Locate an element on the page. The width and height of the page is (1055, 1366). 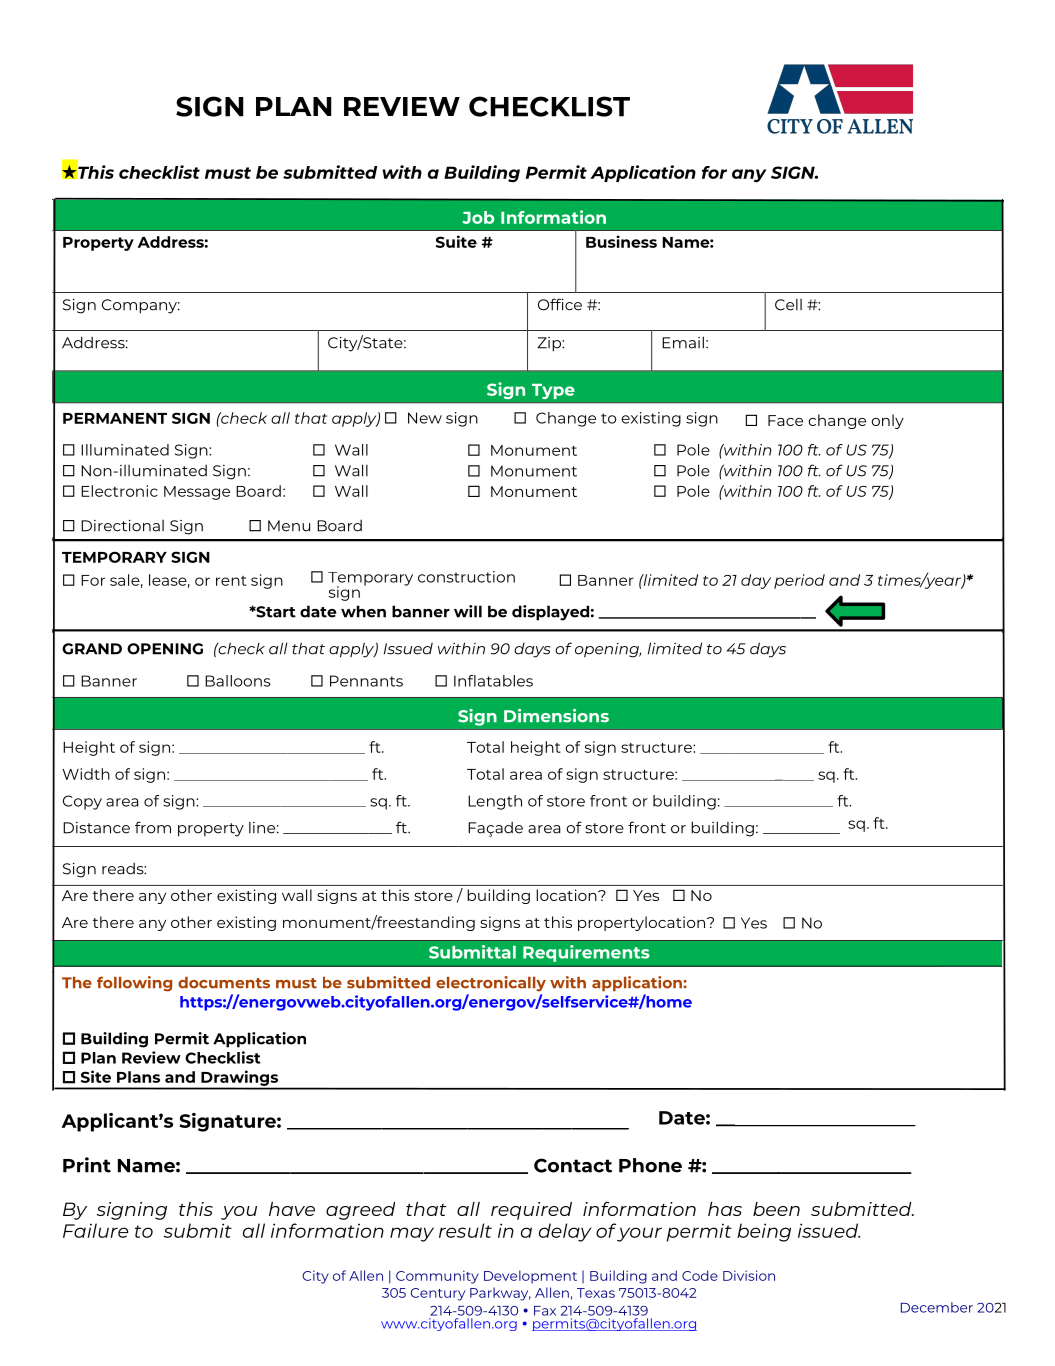
period is located at coordinates (799, 581).
